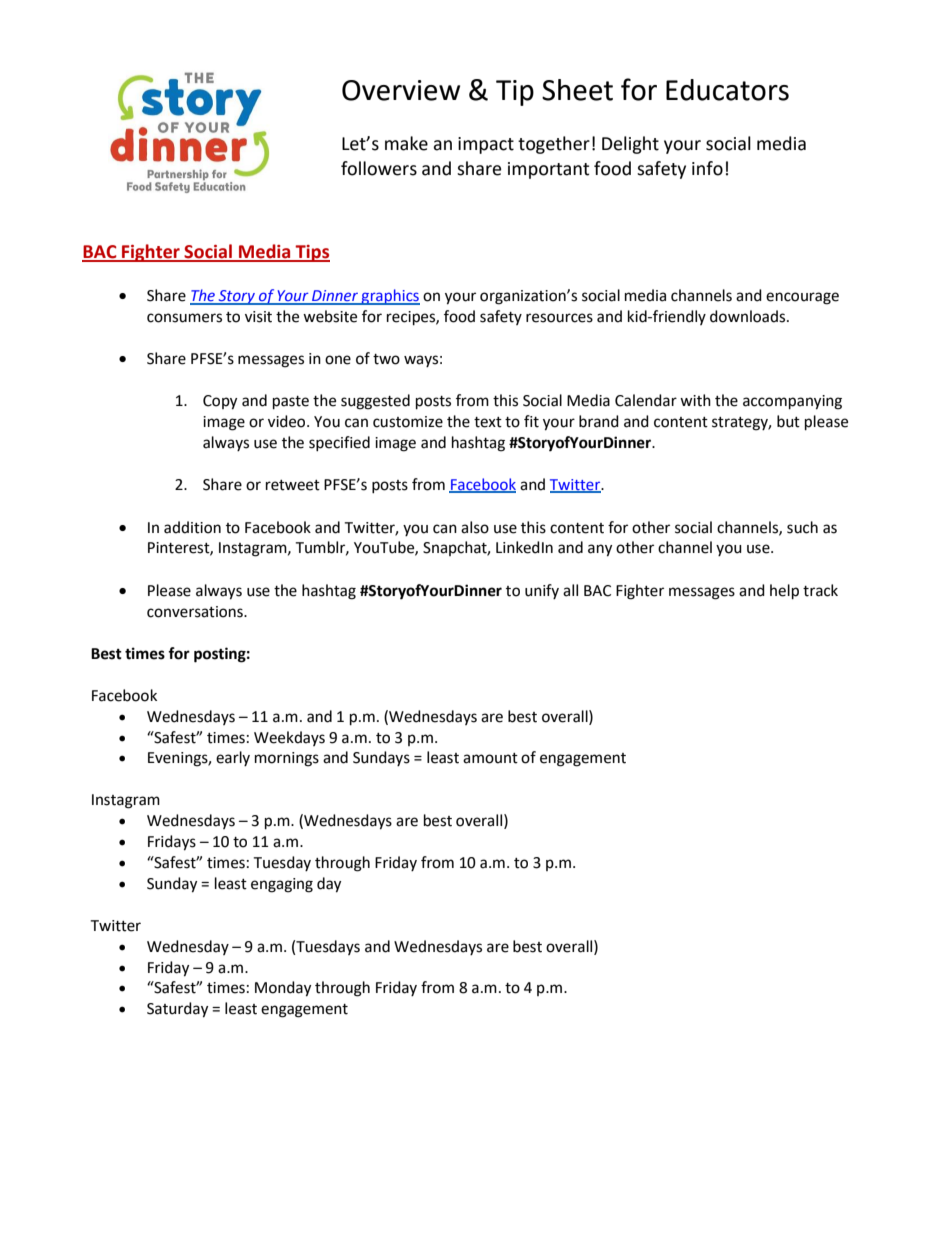 This screenshot has width=952, height=1233. I want to click on Educators, so click(727, 90).
